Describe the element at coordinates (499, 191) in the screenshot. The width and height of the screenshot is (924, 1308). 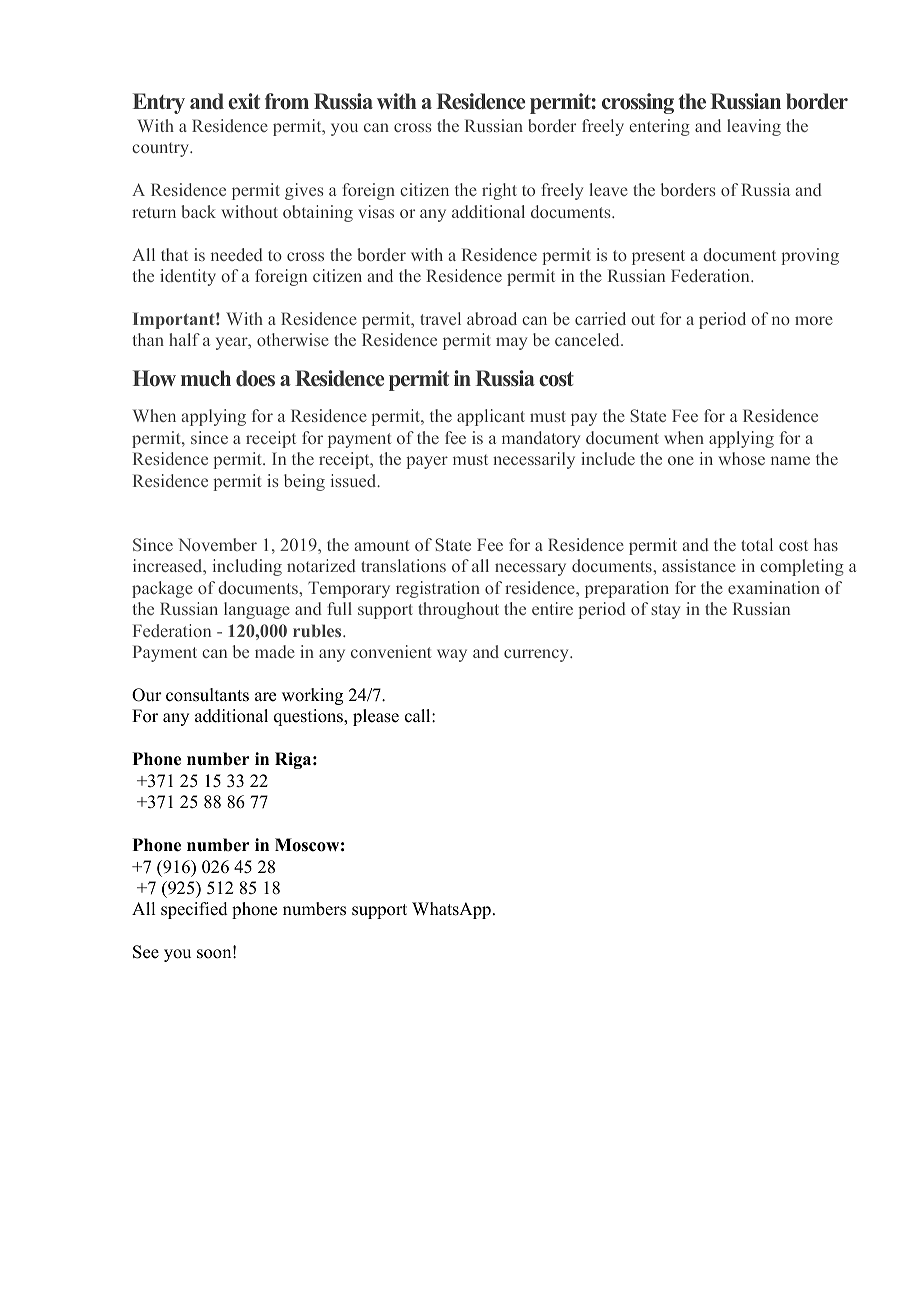
I see `right` at that location.
